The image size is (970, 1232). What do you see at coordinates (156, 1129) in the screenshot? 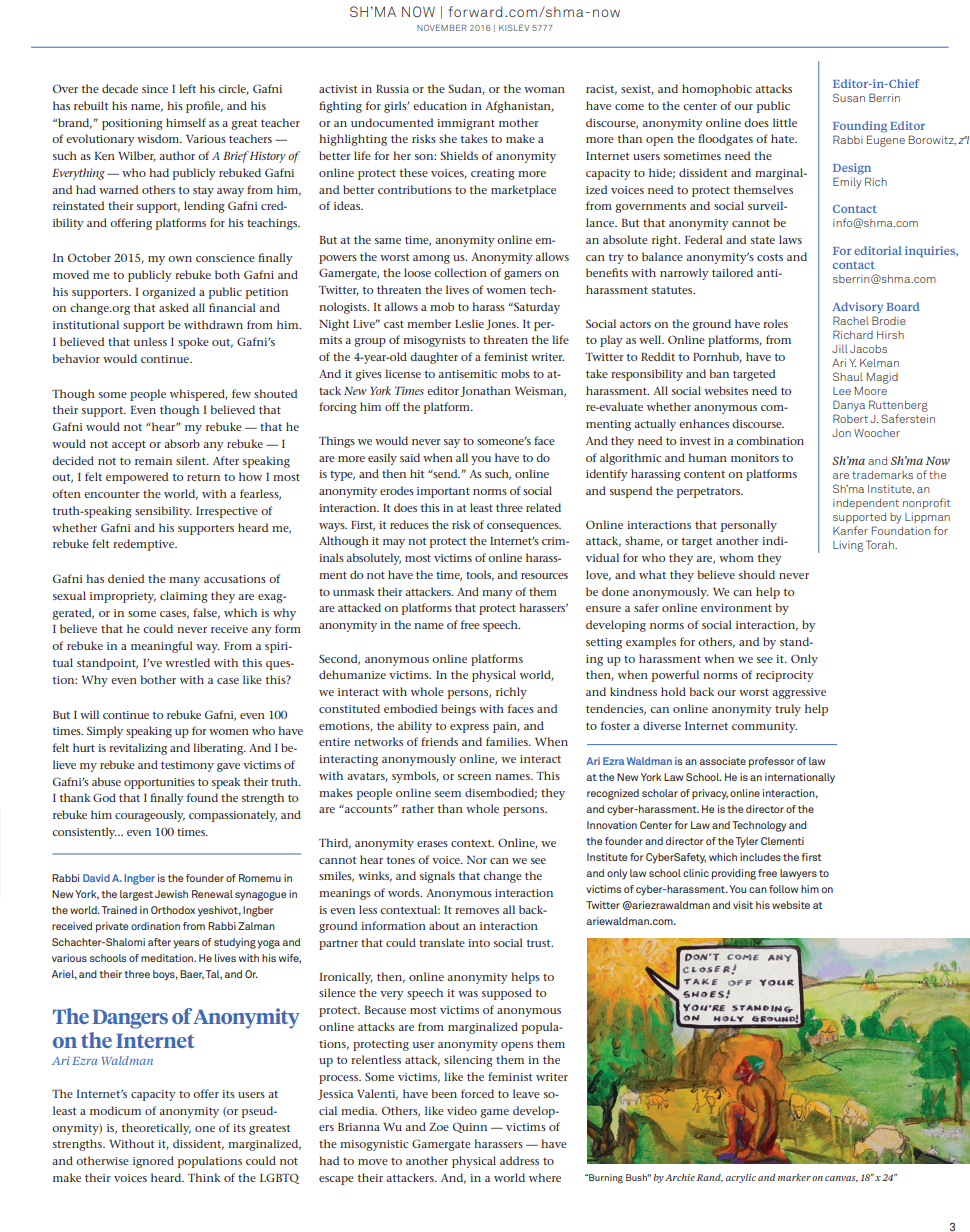
I see `theoretically` at bounding box center [156, 1129].
